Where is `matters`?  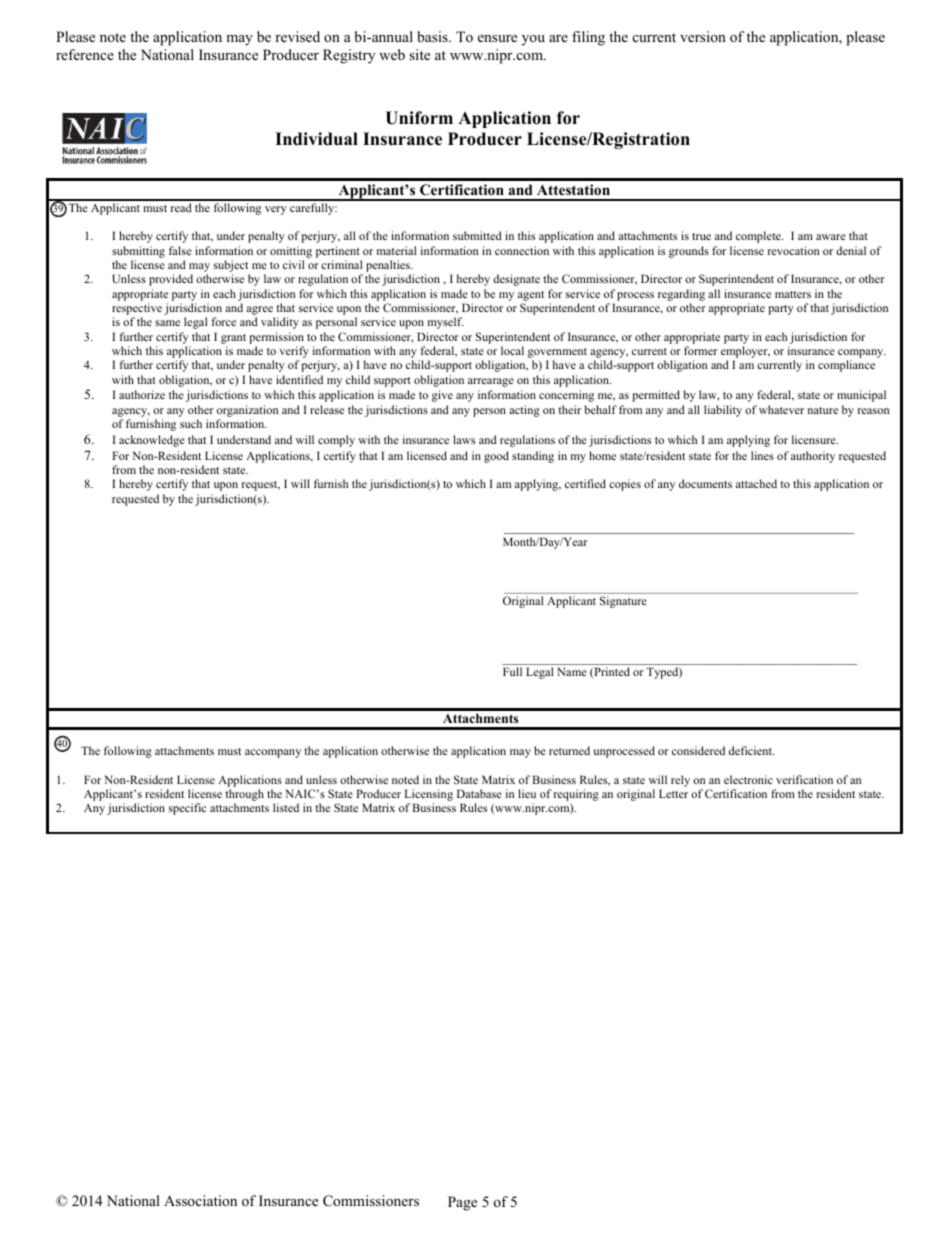
matters is located at coordinates (793, 294).
